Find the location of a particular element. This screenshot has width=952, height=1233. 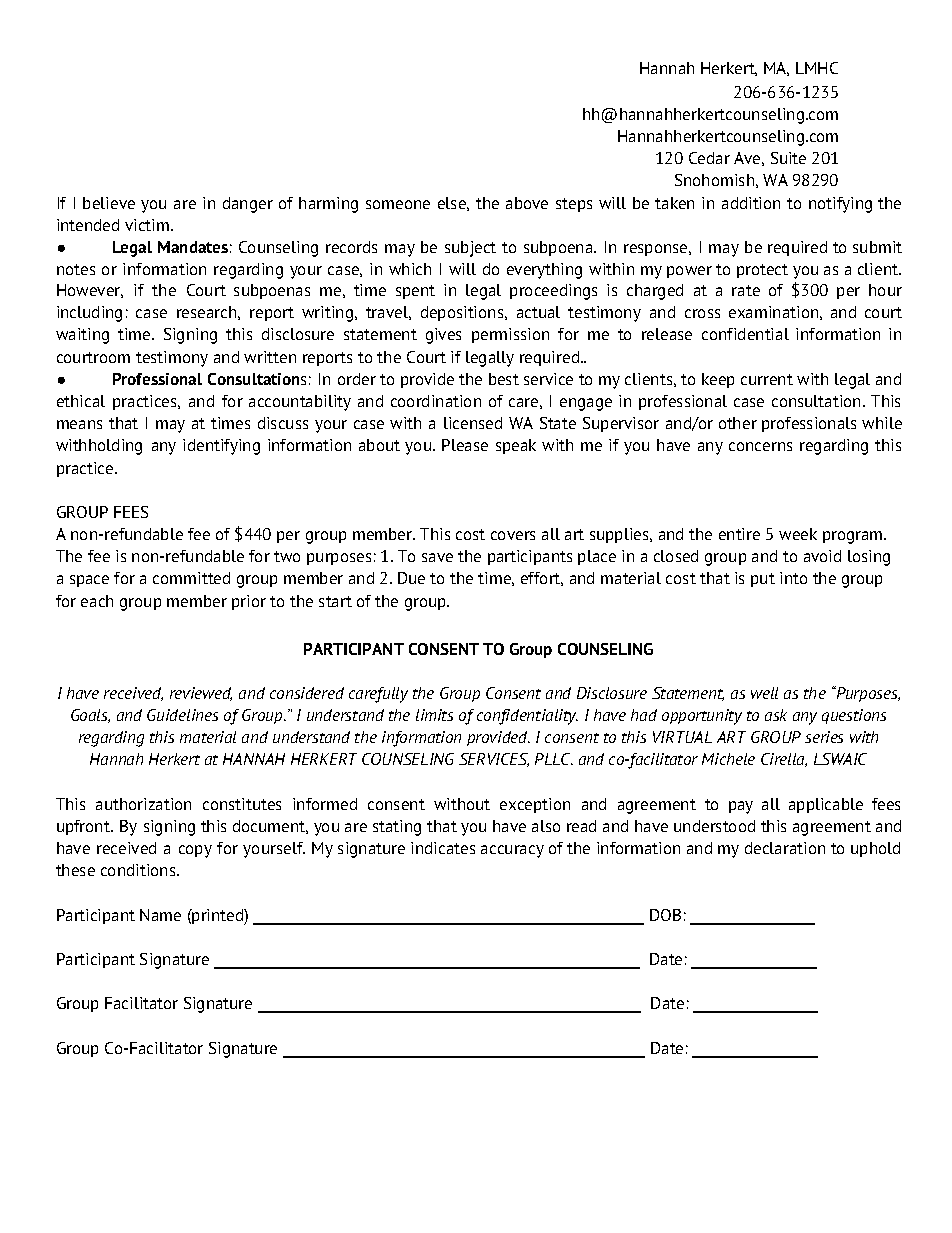

above is located at coordinates (527, 203).
